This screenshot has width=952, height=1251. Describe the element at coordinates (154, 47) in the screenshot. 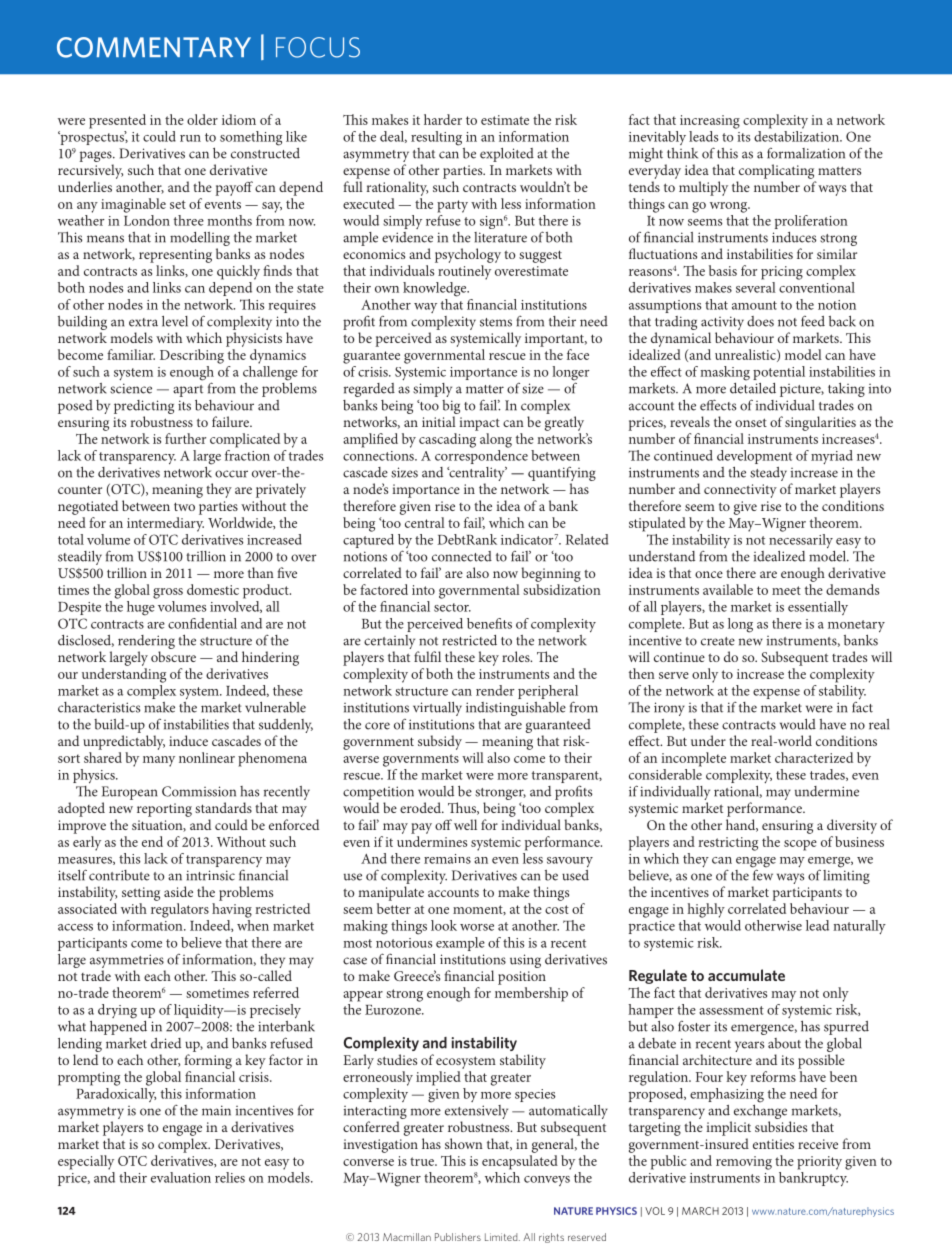

I see `COMMENTARY` at that location.
